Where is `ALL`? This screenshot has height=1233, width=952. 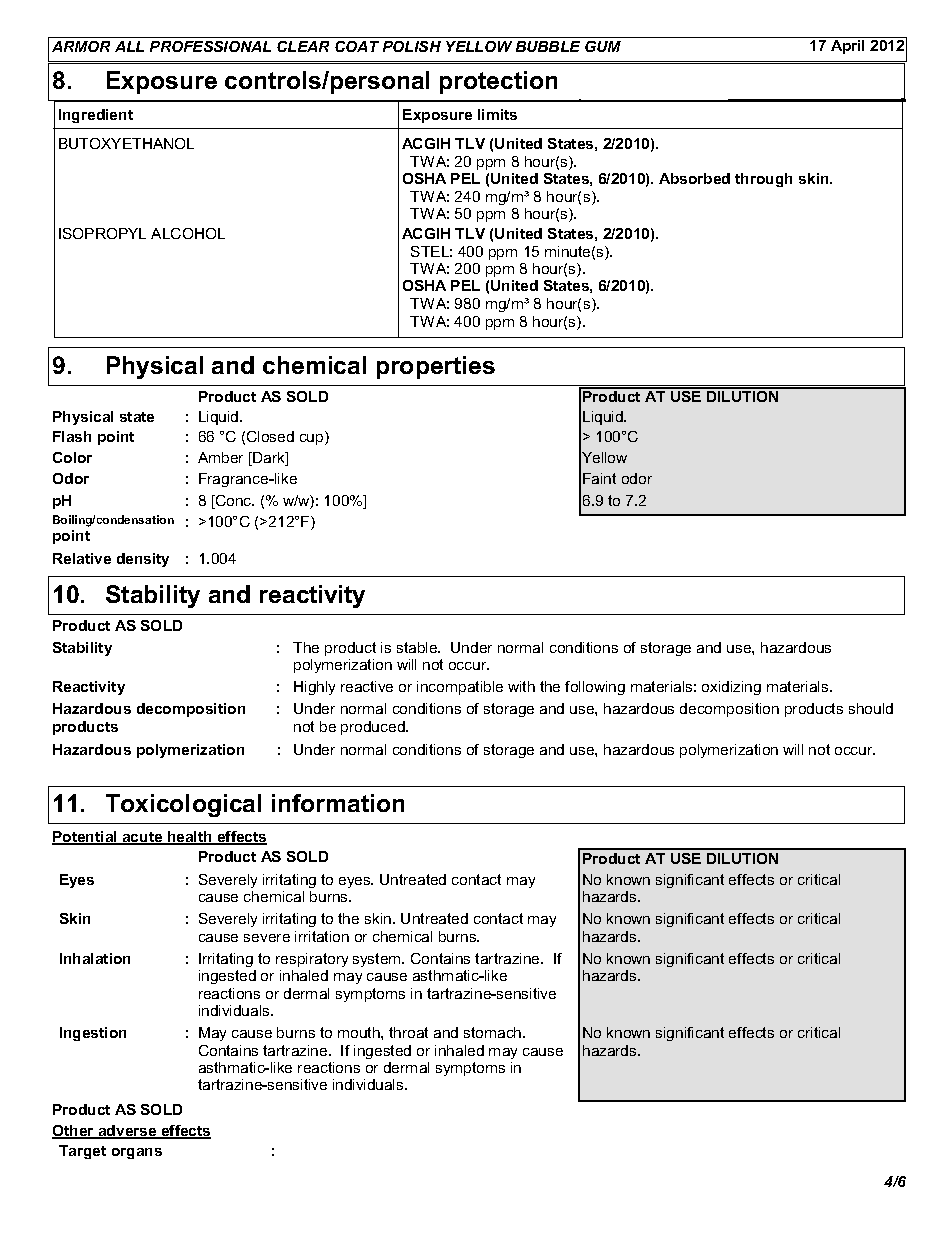
ALL is located at coordinates (129, 46).
